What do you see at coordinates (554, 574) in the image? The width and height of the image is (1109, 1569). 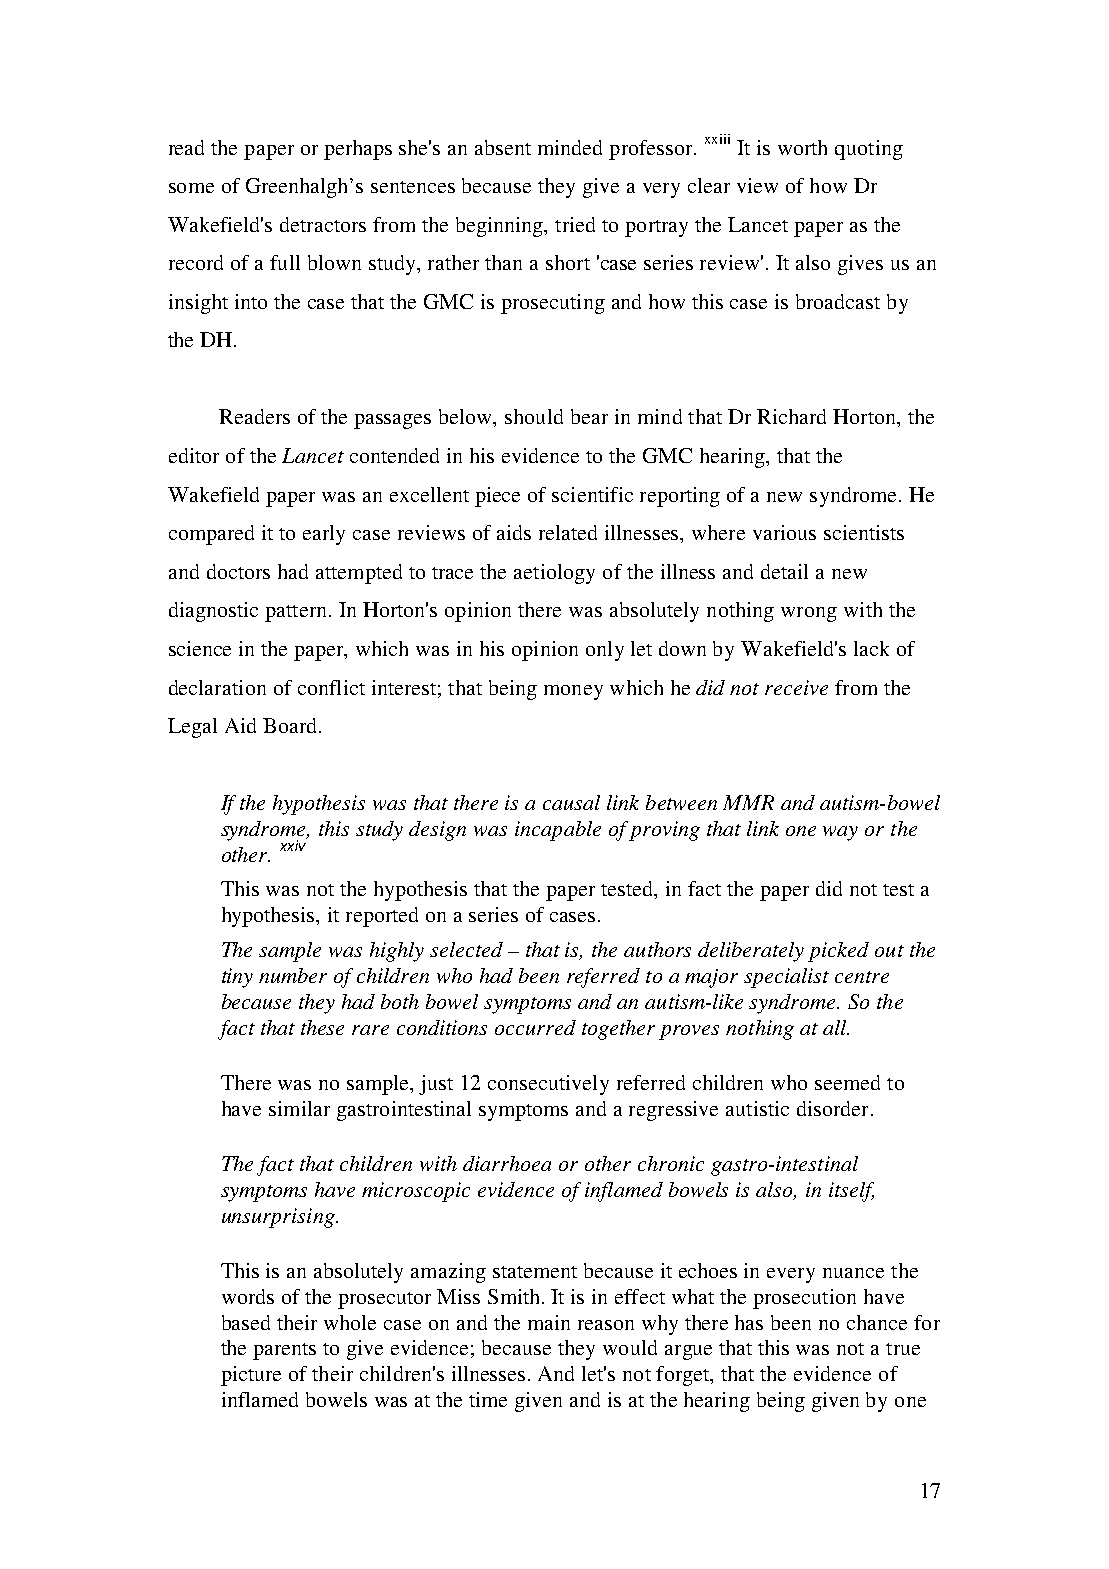 I see `aetiology` at bounding box center [554, 574].
